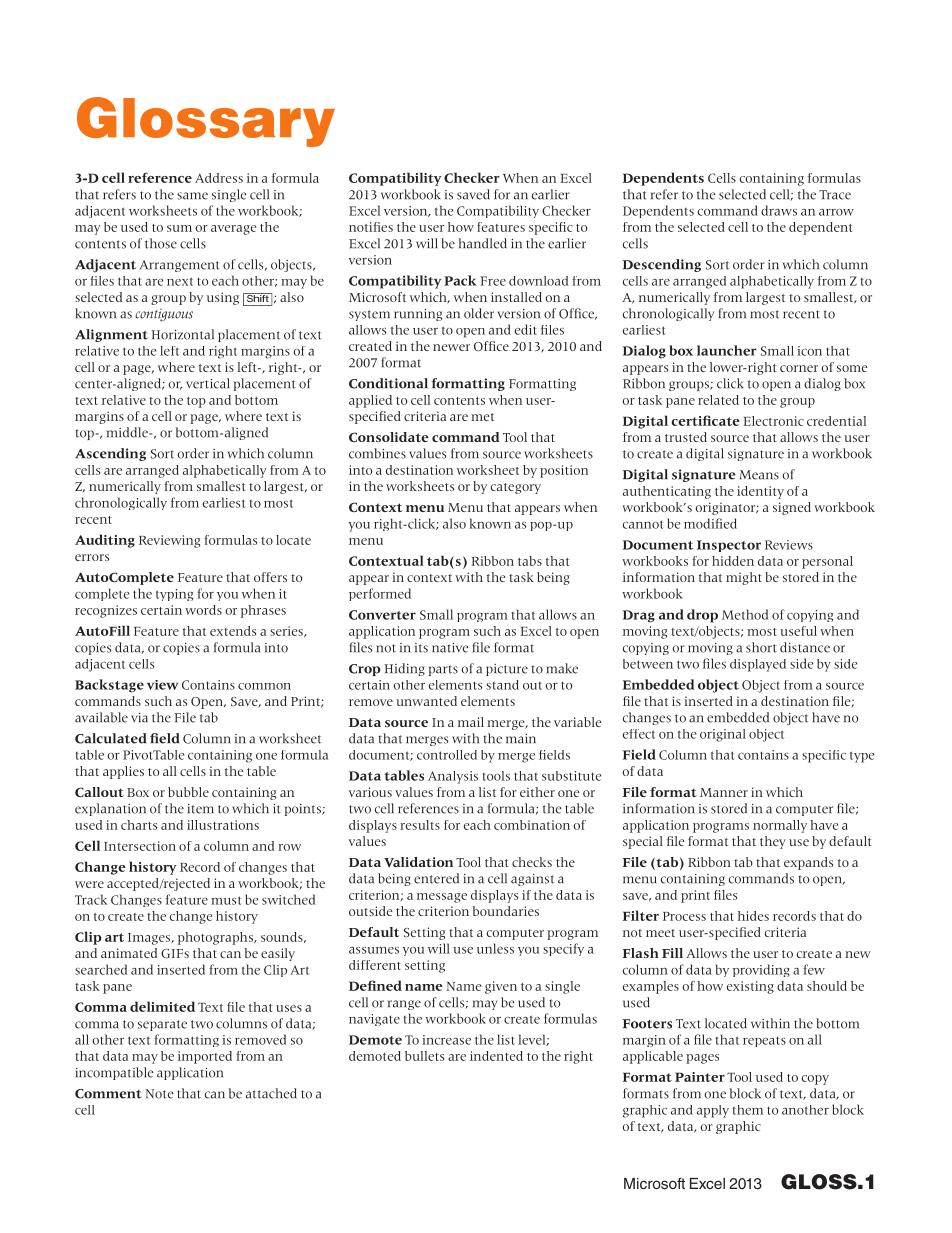  I want to click on Note, so click(160, 1094).
